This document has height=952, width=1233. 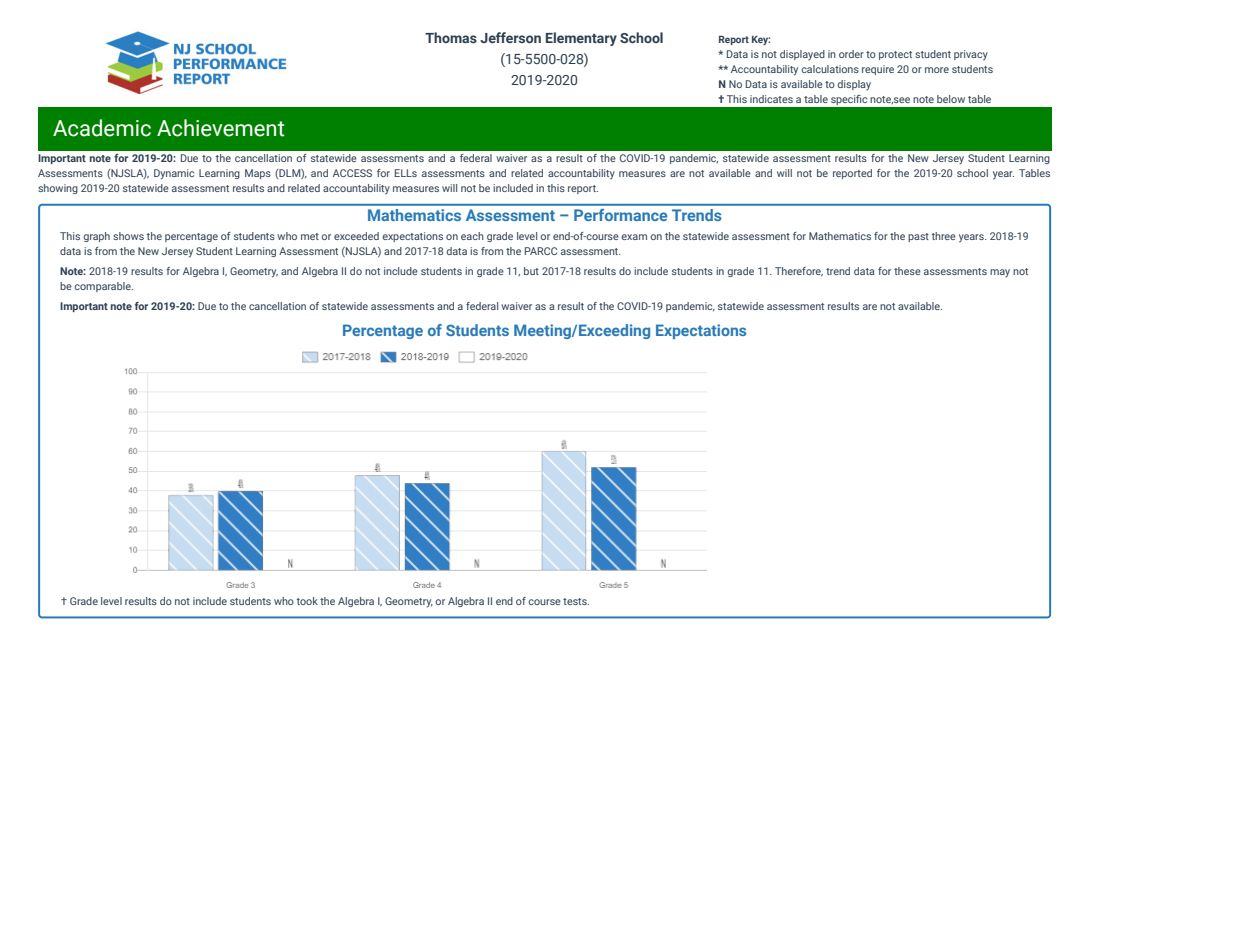 I want to click on Achievement, so click(x=220, y=128).
